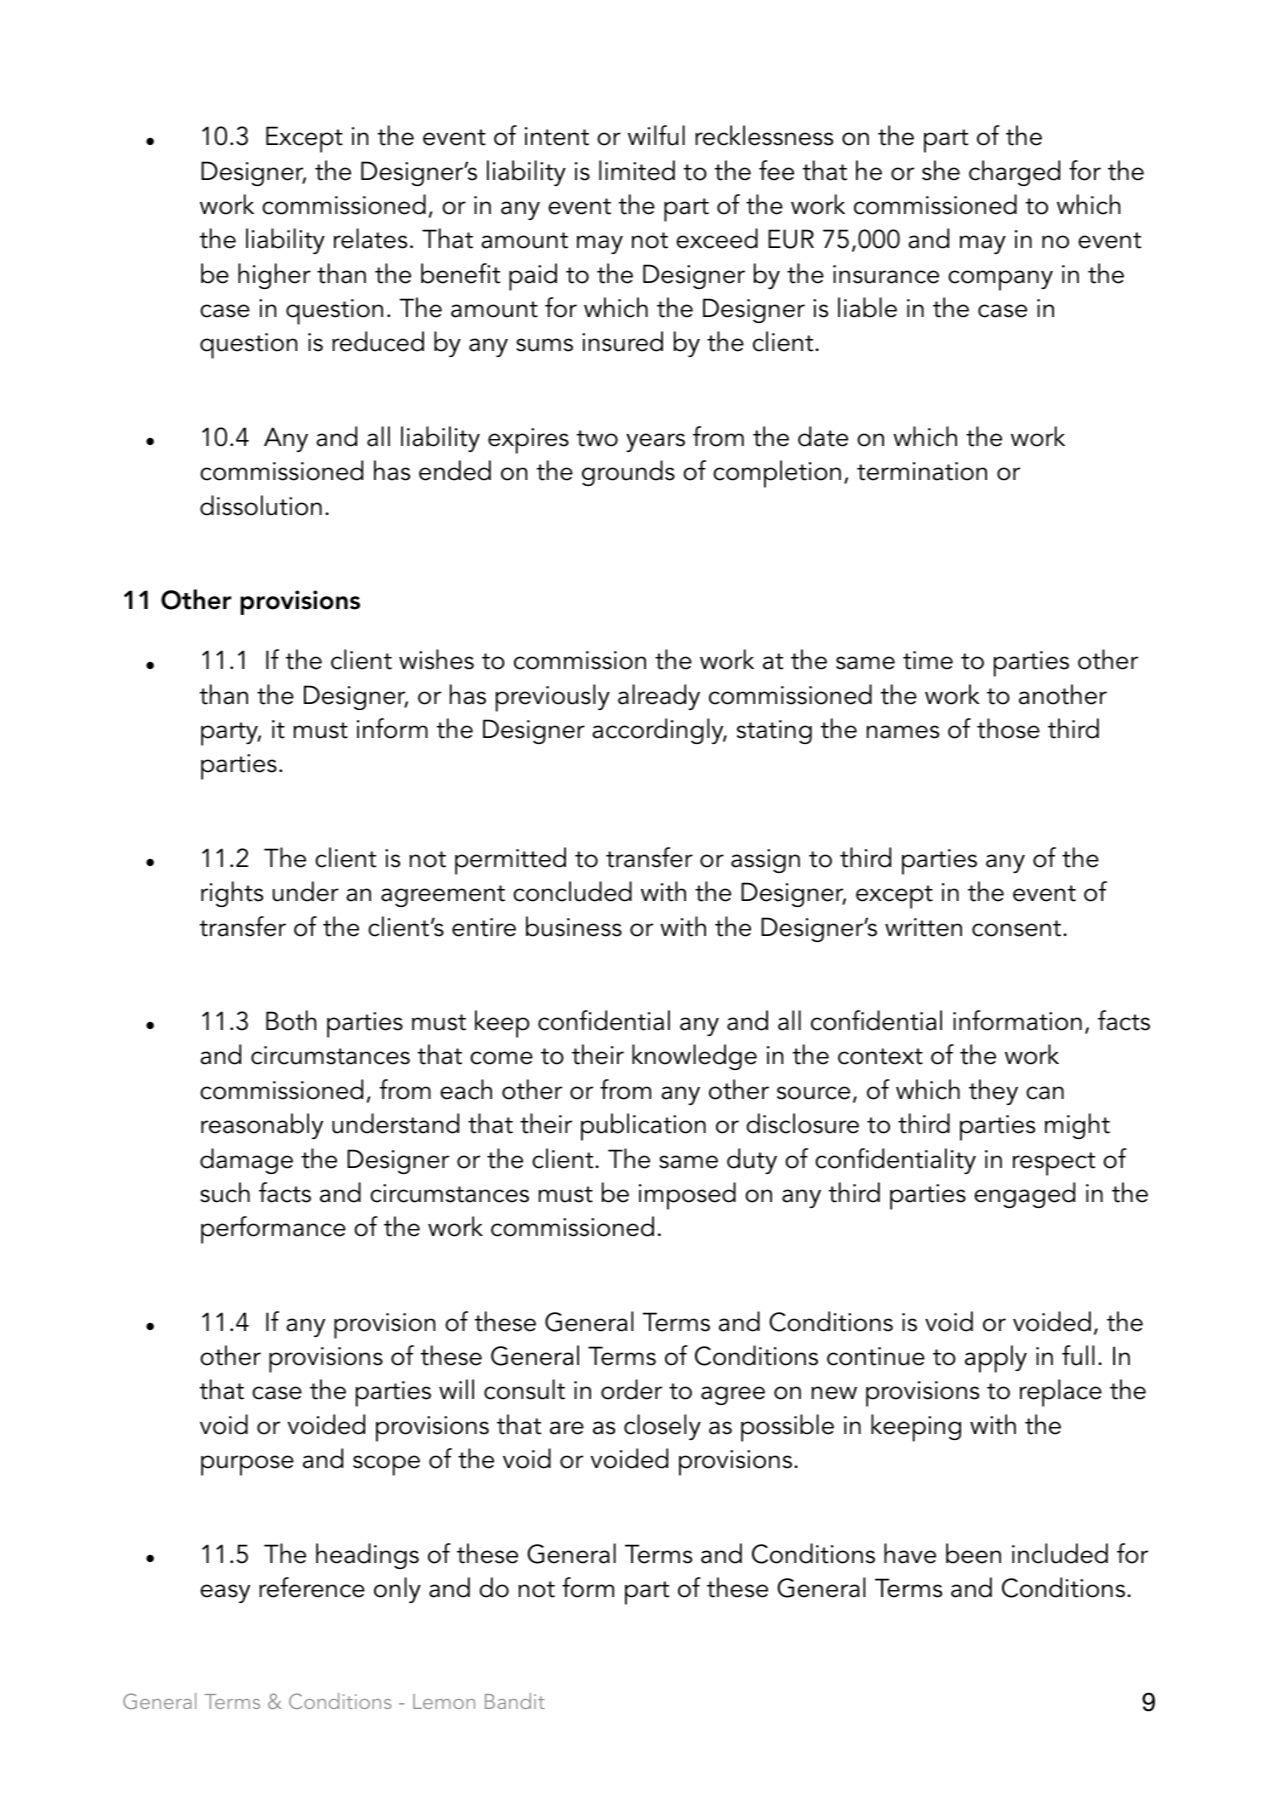 The height and width of the image is (1808, 1278). Describe the element at coordinates (1024, 1195) in the image. I see `engaged` at that location.
